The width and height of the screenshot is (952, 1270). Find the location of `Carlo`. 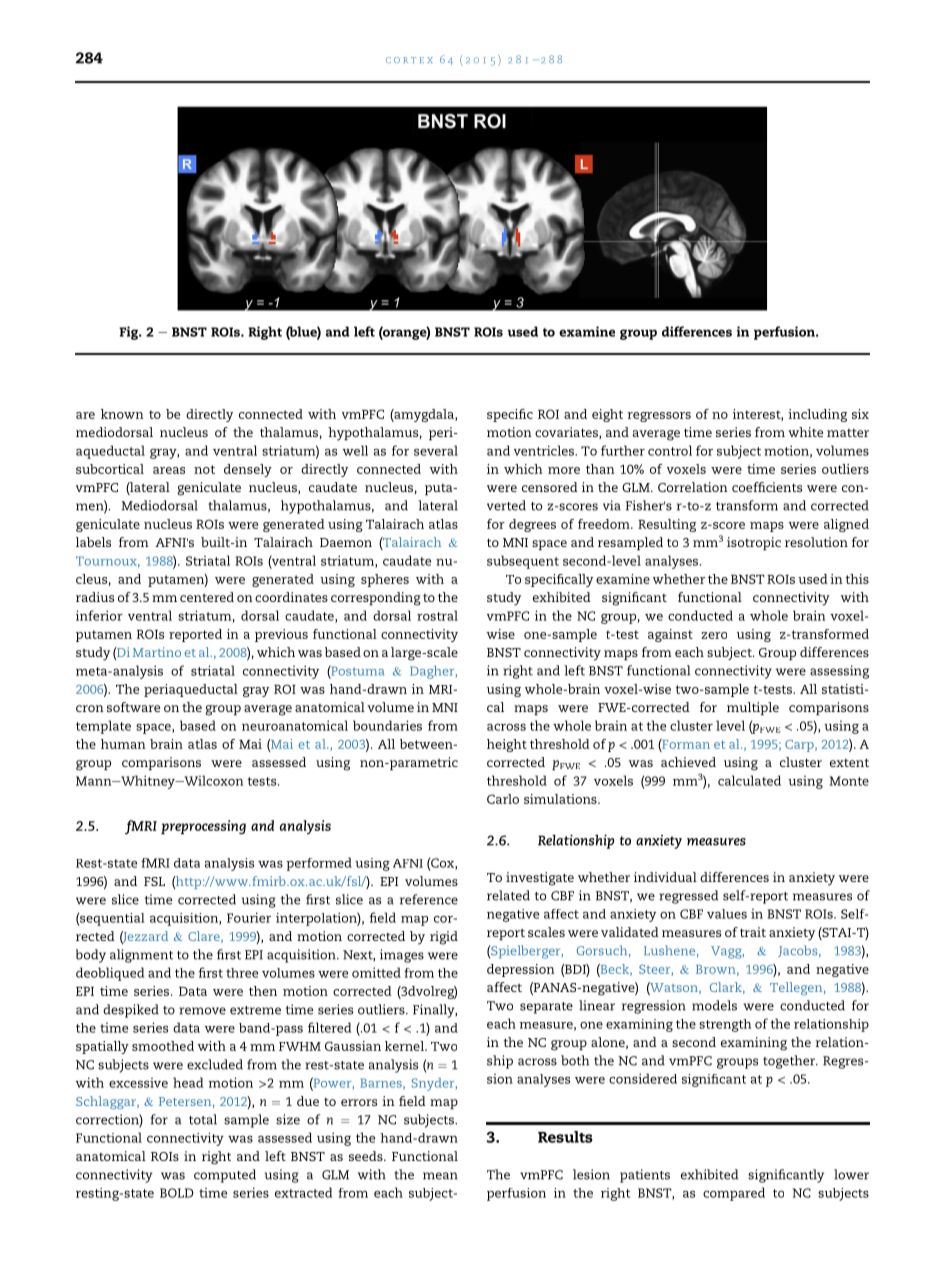

Carlo is located at coordinates (503, 799).
